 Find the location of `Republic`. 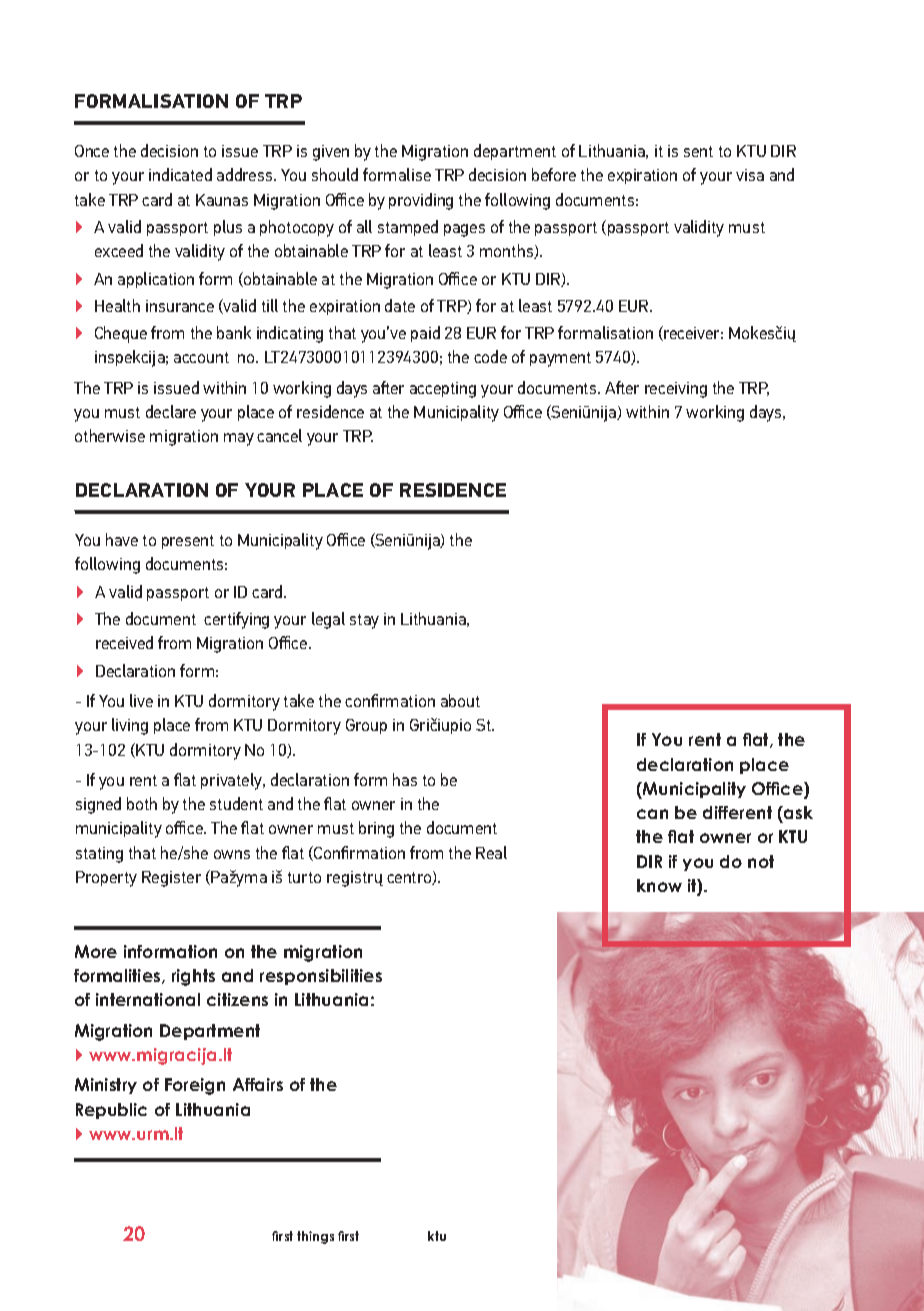

Republic is located at coordinates (111, 1111).
